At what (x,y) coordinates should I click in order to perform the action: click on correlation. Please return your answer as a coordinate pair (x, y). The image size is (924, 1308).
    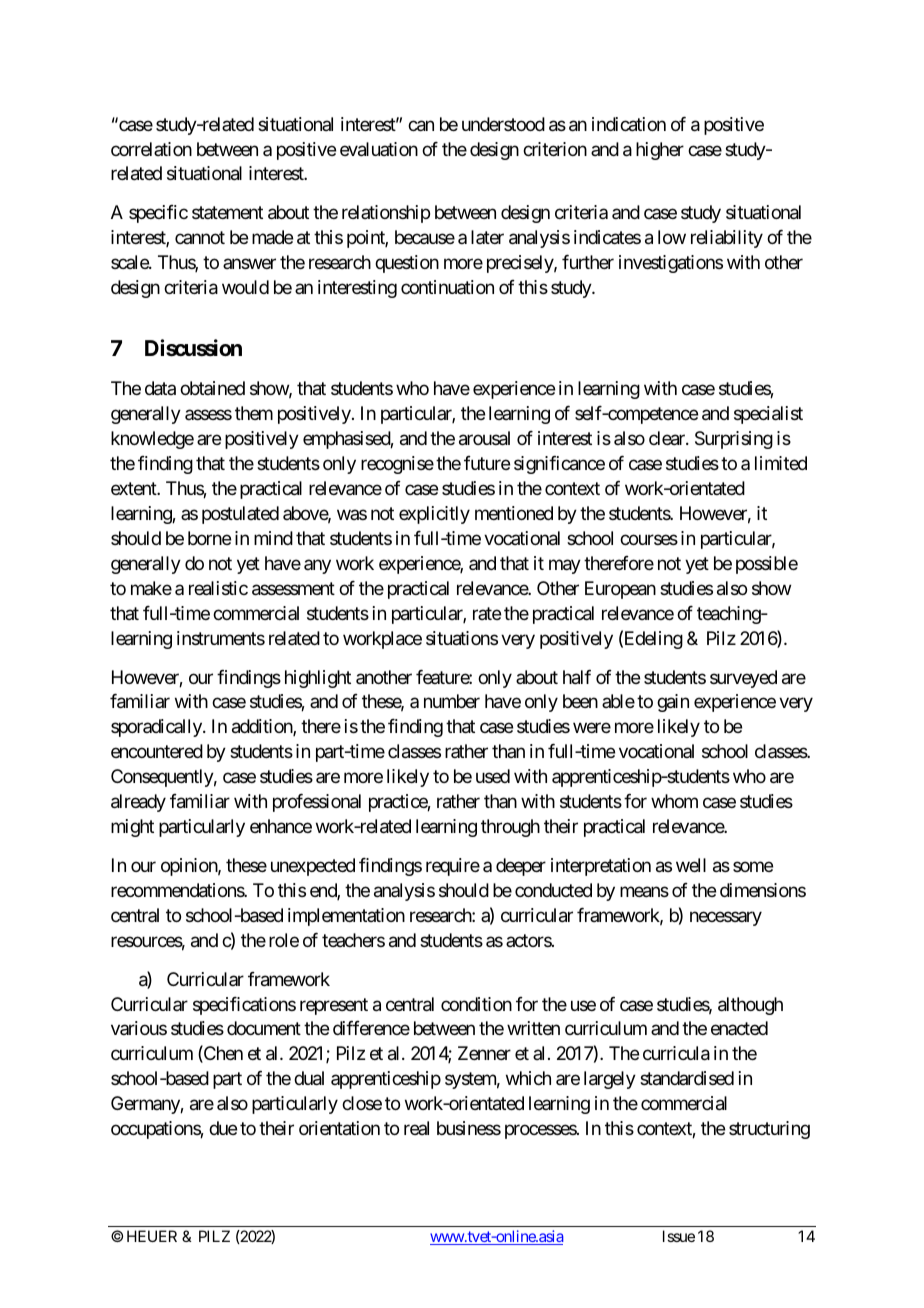
    Looking at the image, I should click on (151, 149).
